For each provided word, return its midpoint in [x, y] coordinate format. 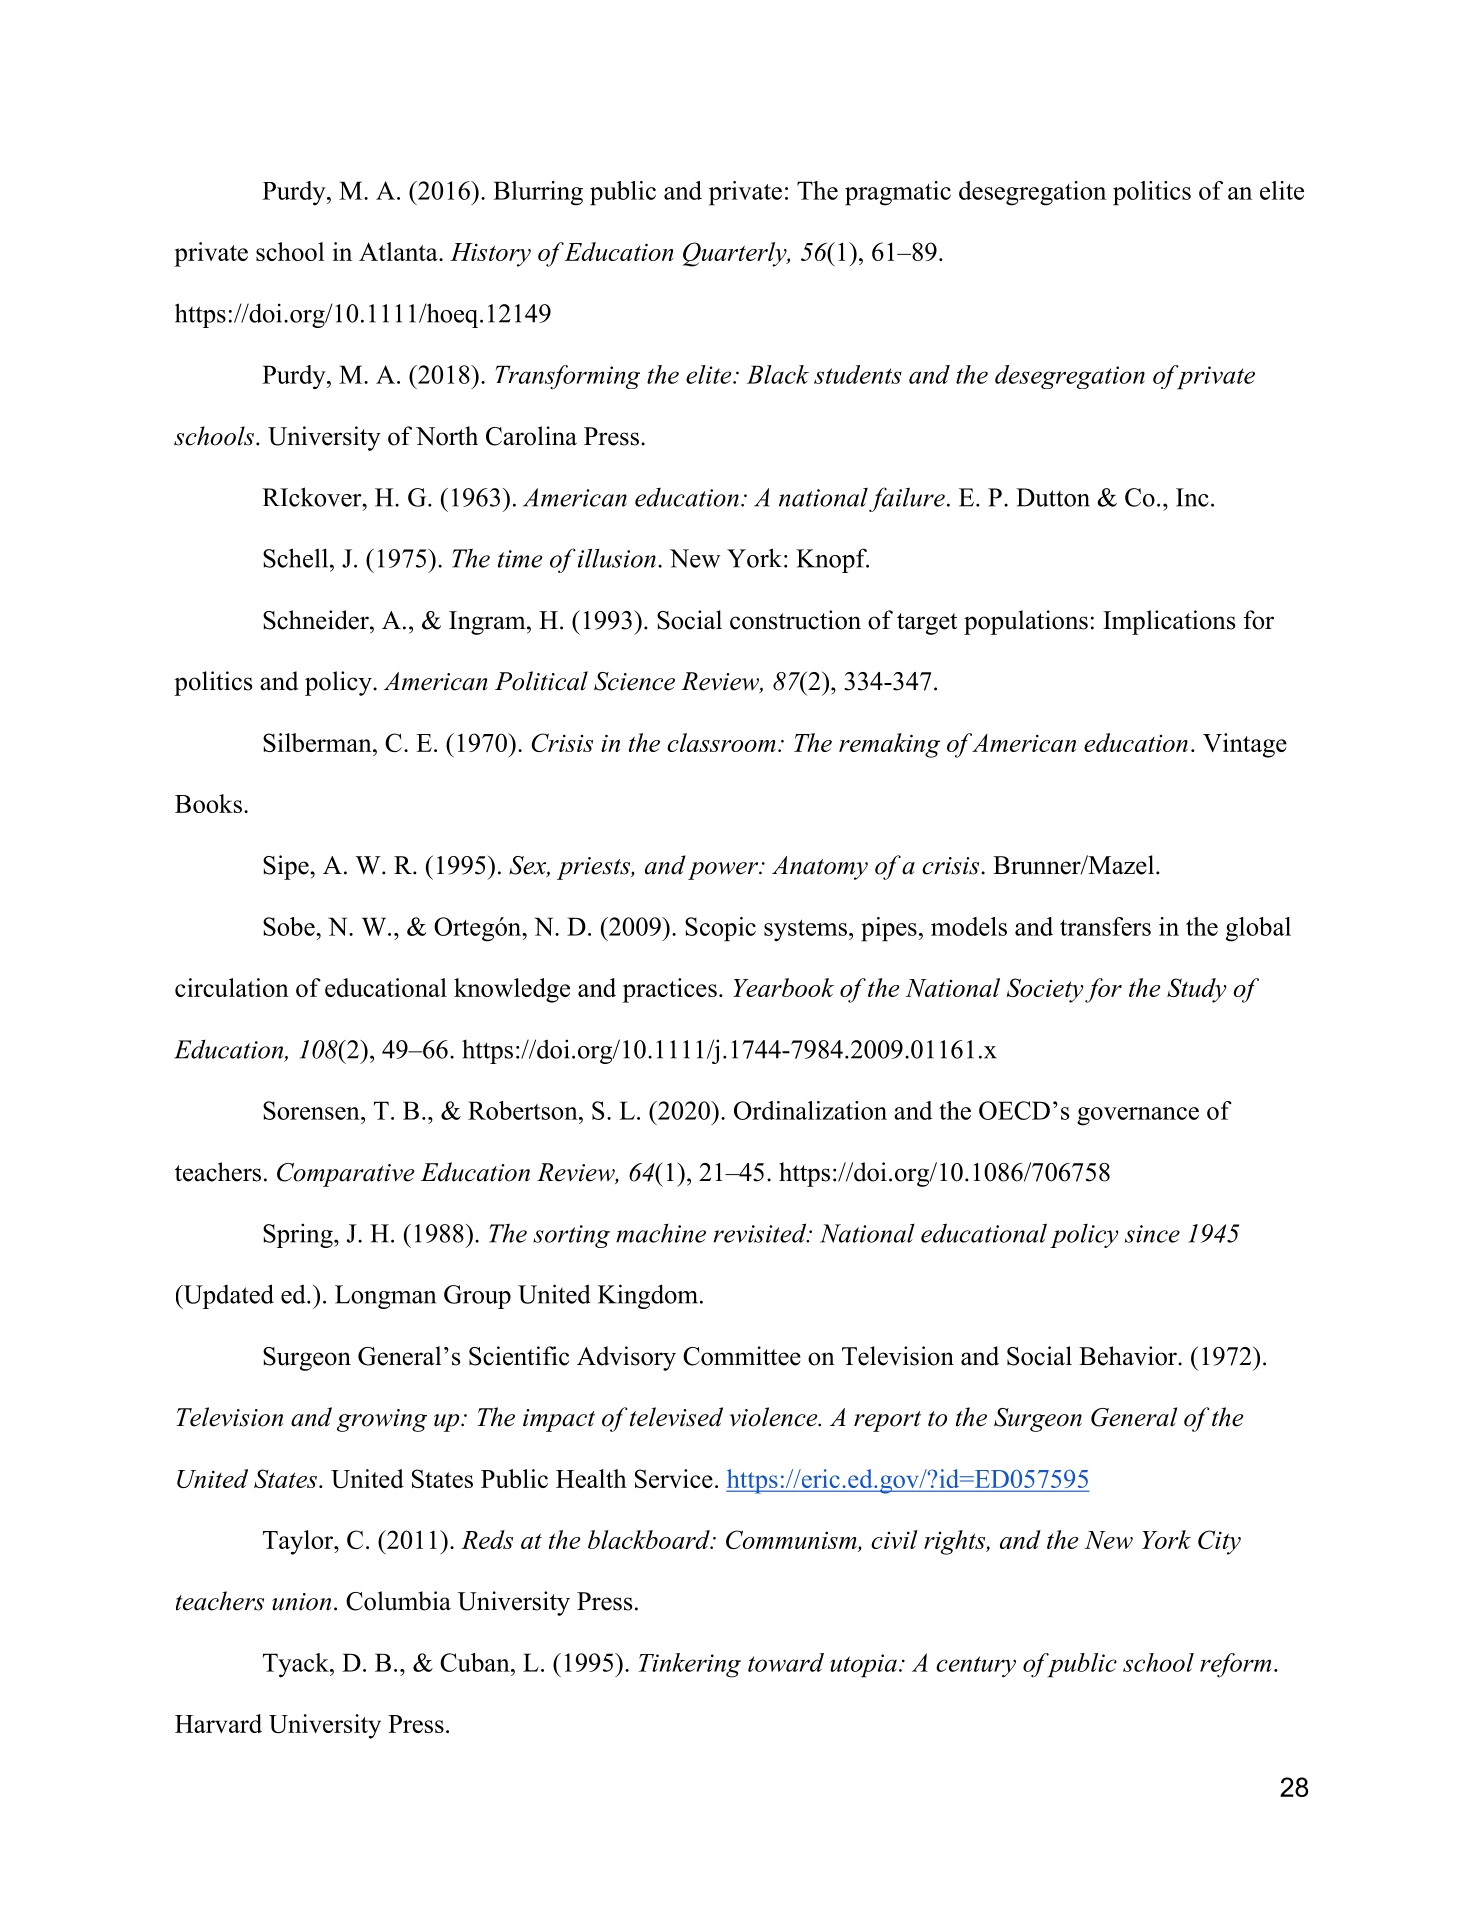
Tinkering [690, 1665]
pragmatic [898, 193]
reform [1235, 1665]
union [301, 1602]
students [858, 374]
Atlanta [399, 251]
